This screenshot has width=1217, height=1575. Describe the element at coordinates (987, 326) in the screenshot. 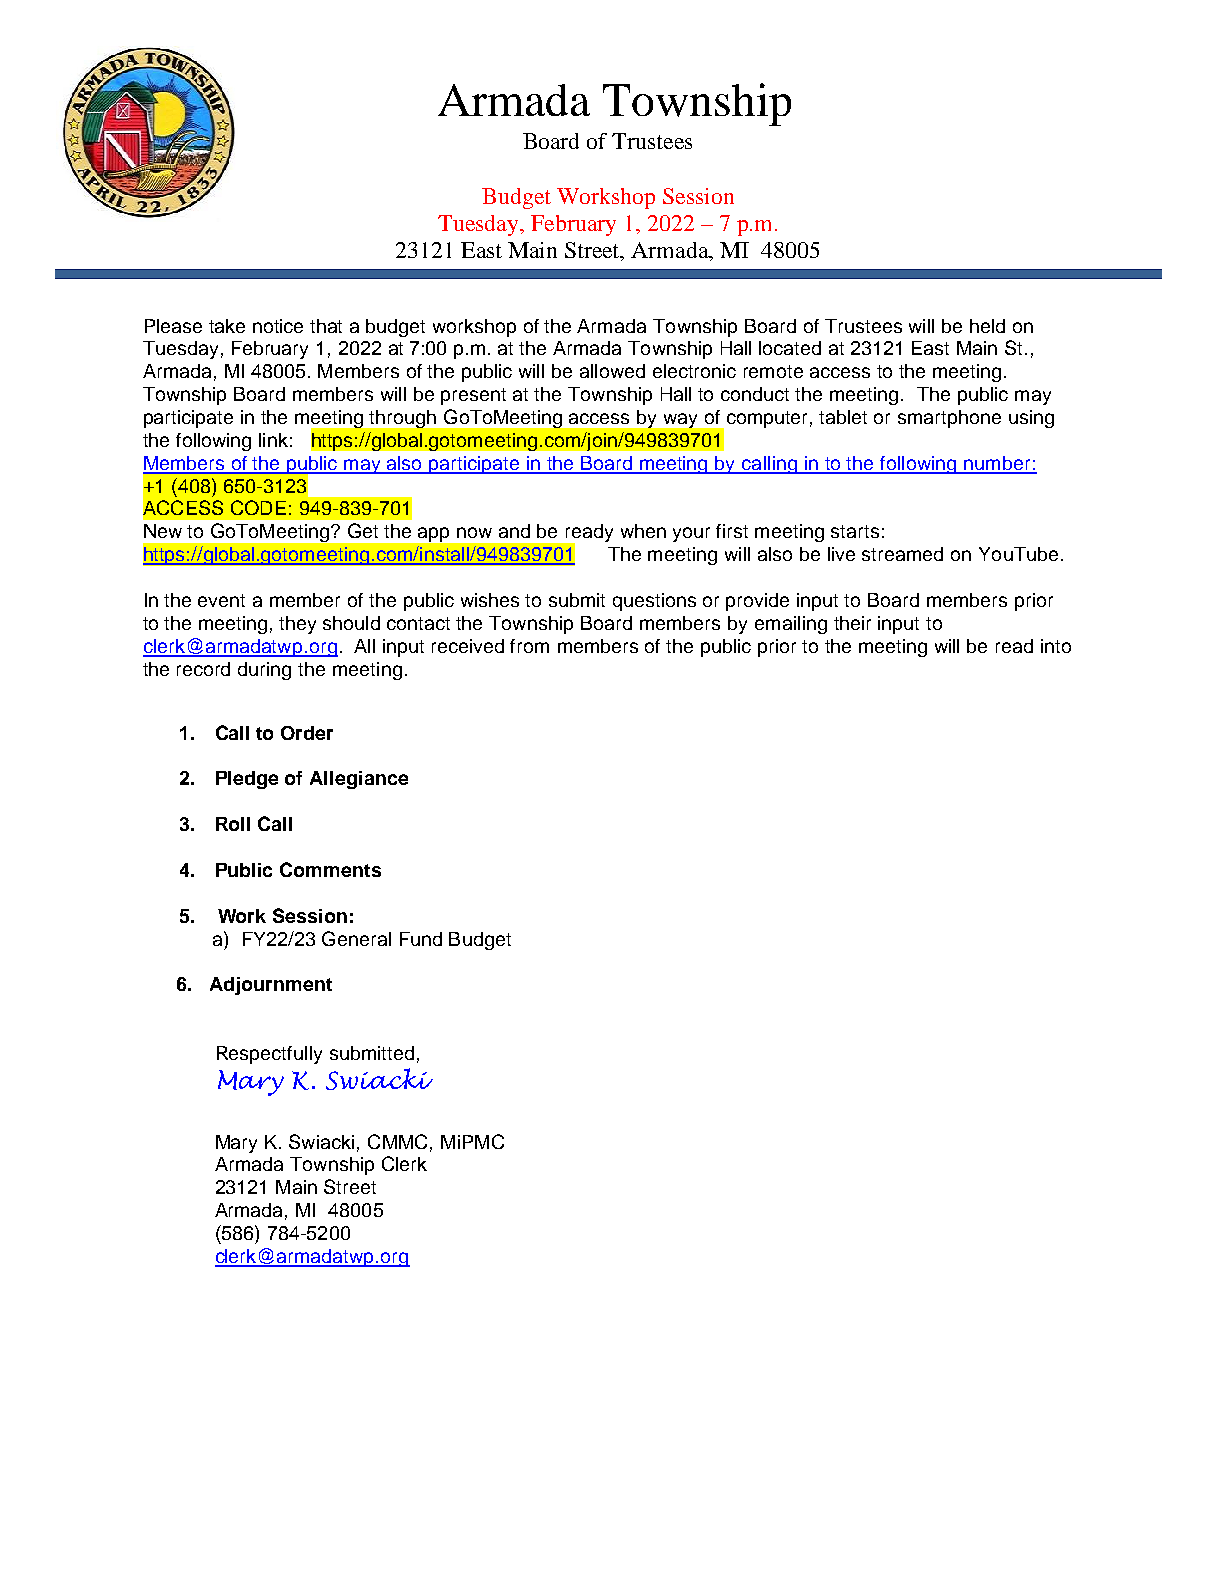

I see `held` at that location.
